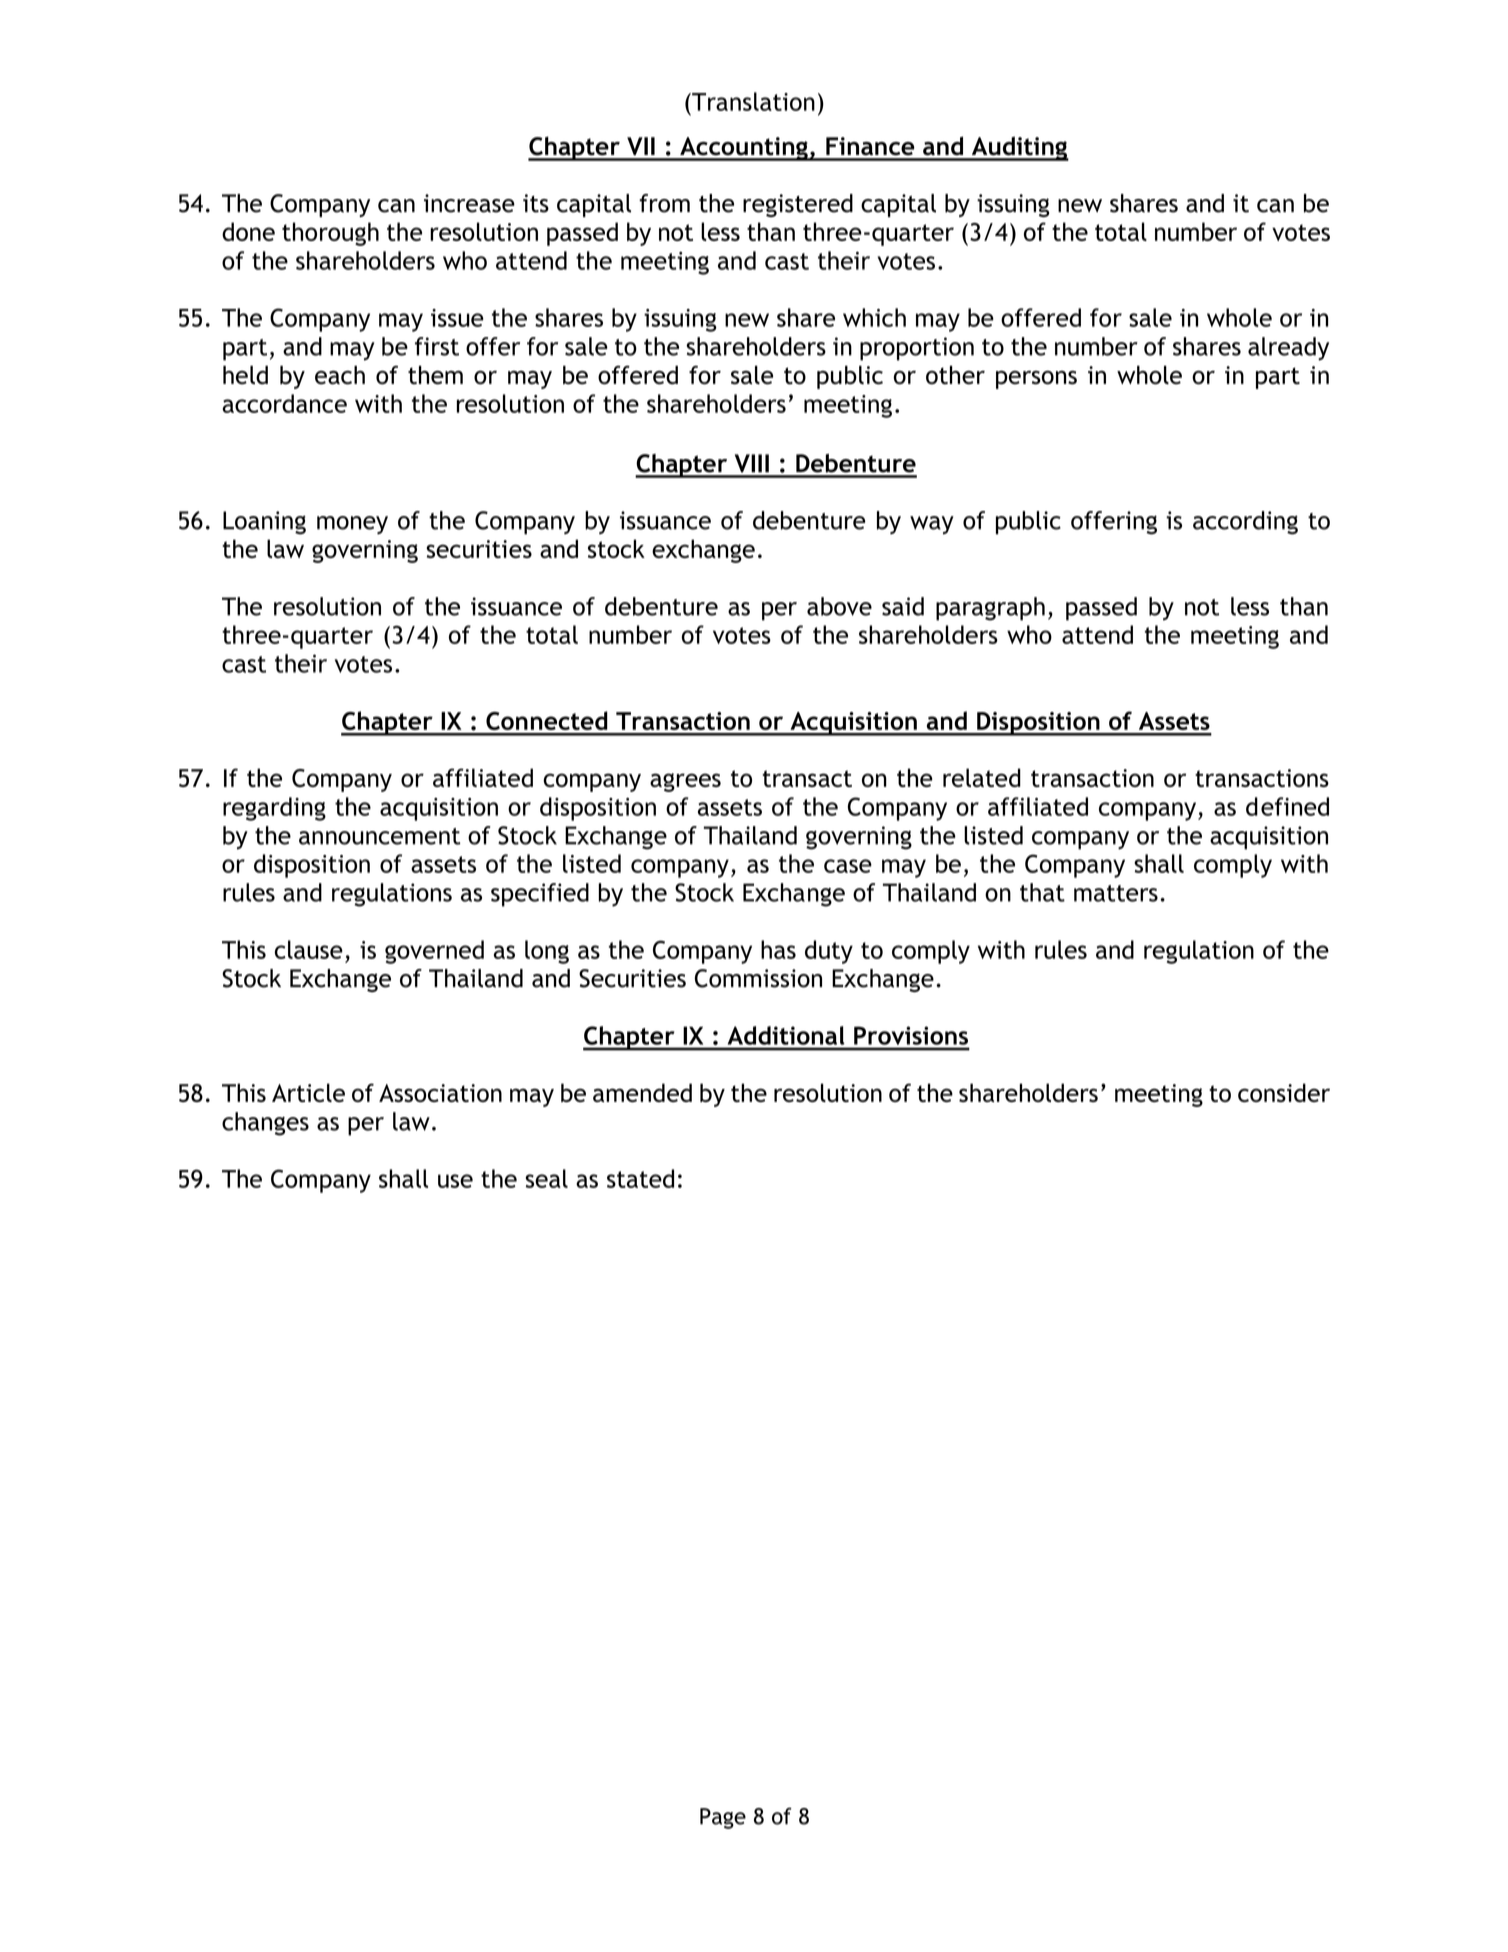 This image has height=1952, width=1508. I want to click on Page, so click(723, 1818).
